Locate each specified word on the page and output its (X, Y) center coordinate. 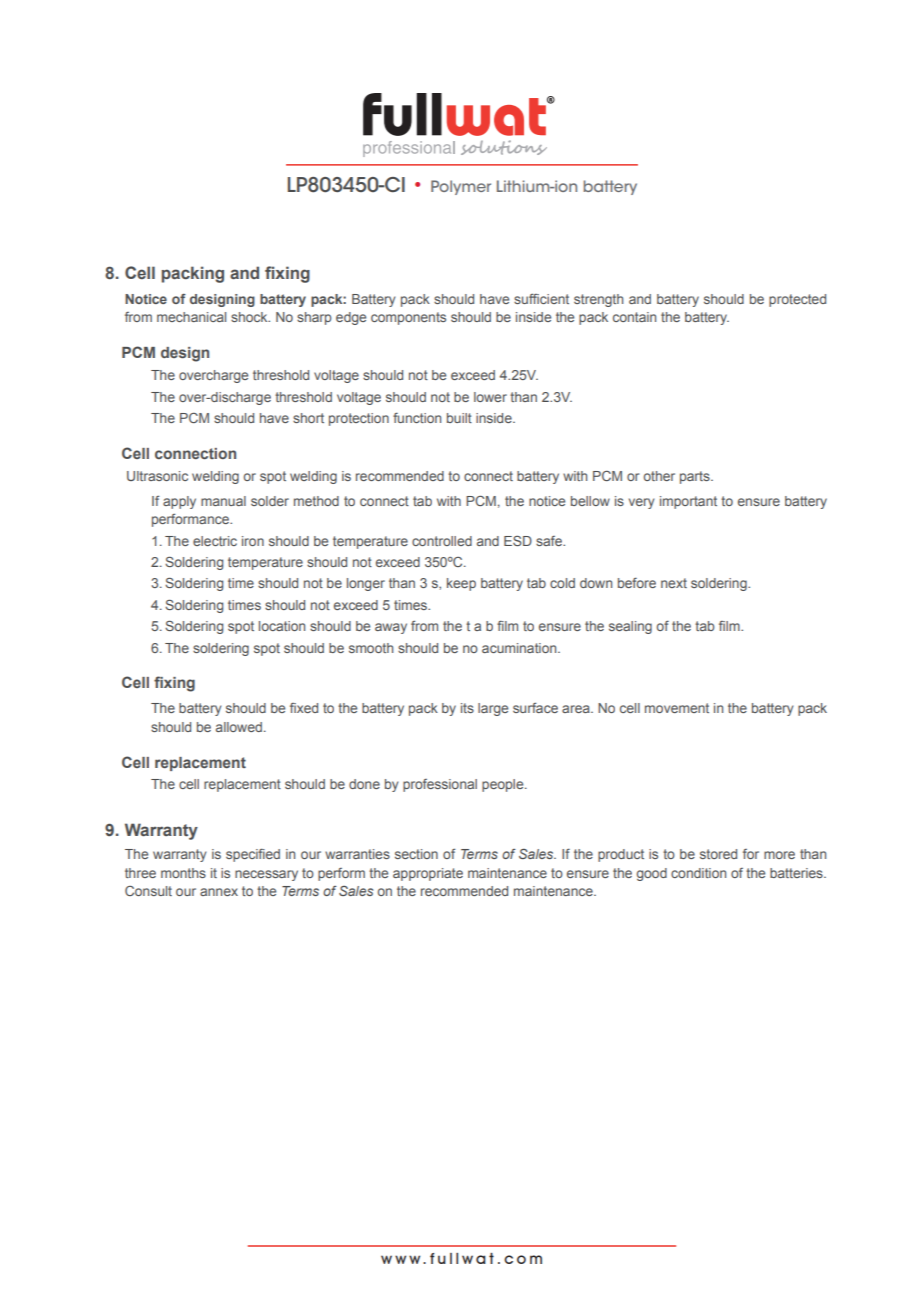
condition (698, 873)
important (688, 502)
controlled (442, 541)
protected (797, 300)
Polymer (461, 187)
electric (215, 541)
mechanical (191, 317)
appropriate (428, 874)
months (183, 873)
